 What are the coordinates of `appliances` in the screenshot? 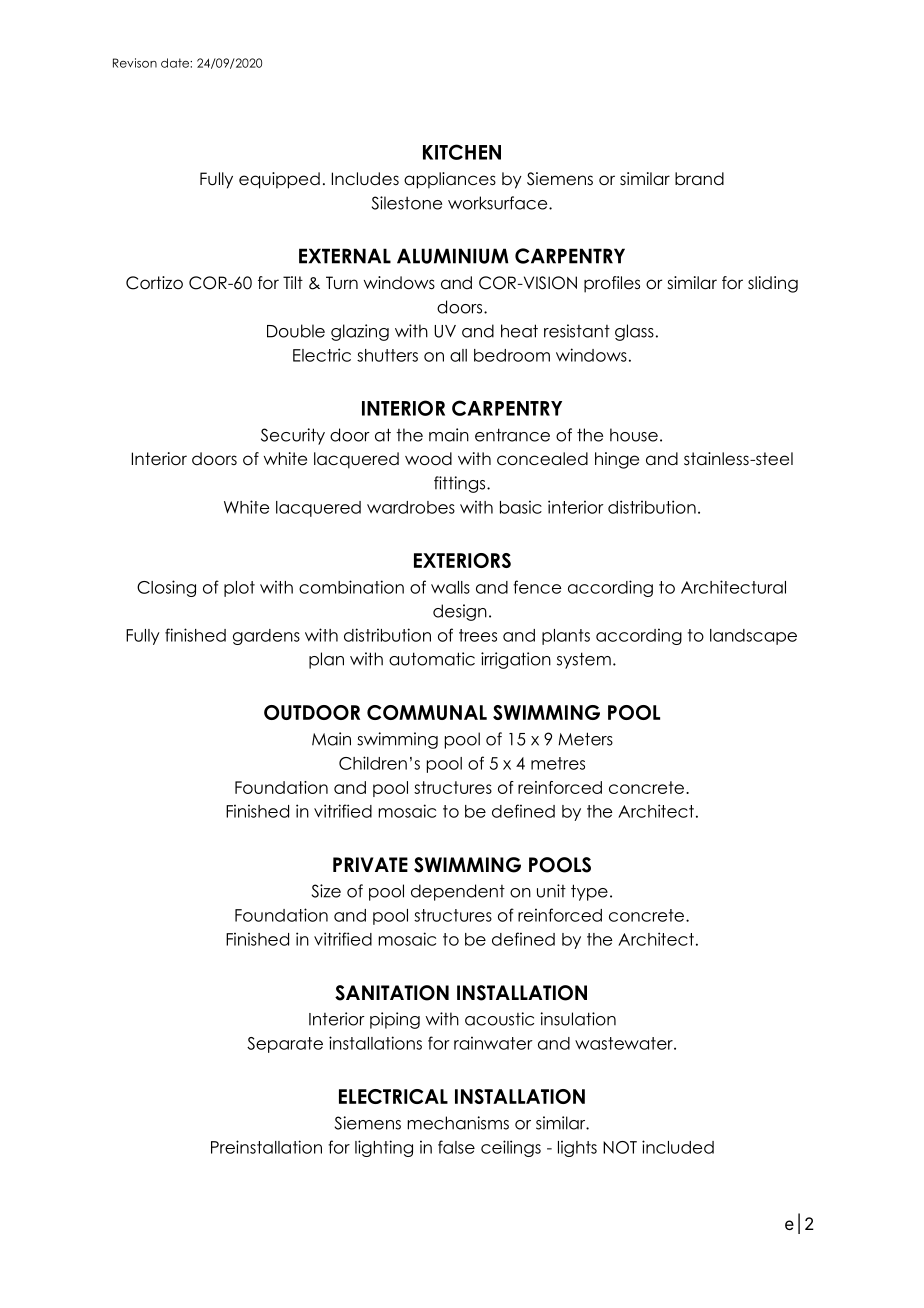 It's located at (450, 180).
